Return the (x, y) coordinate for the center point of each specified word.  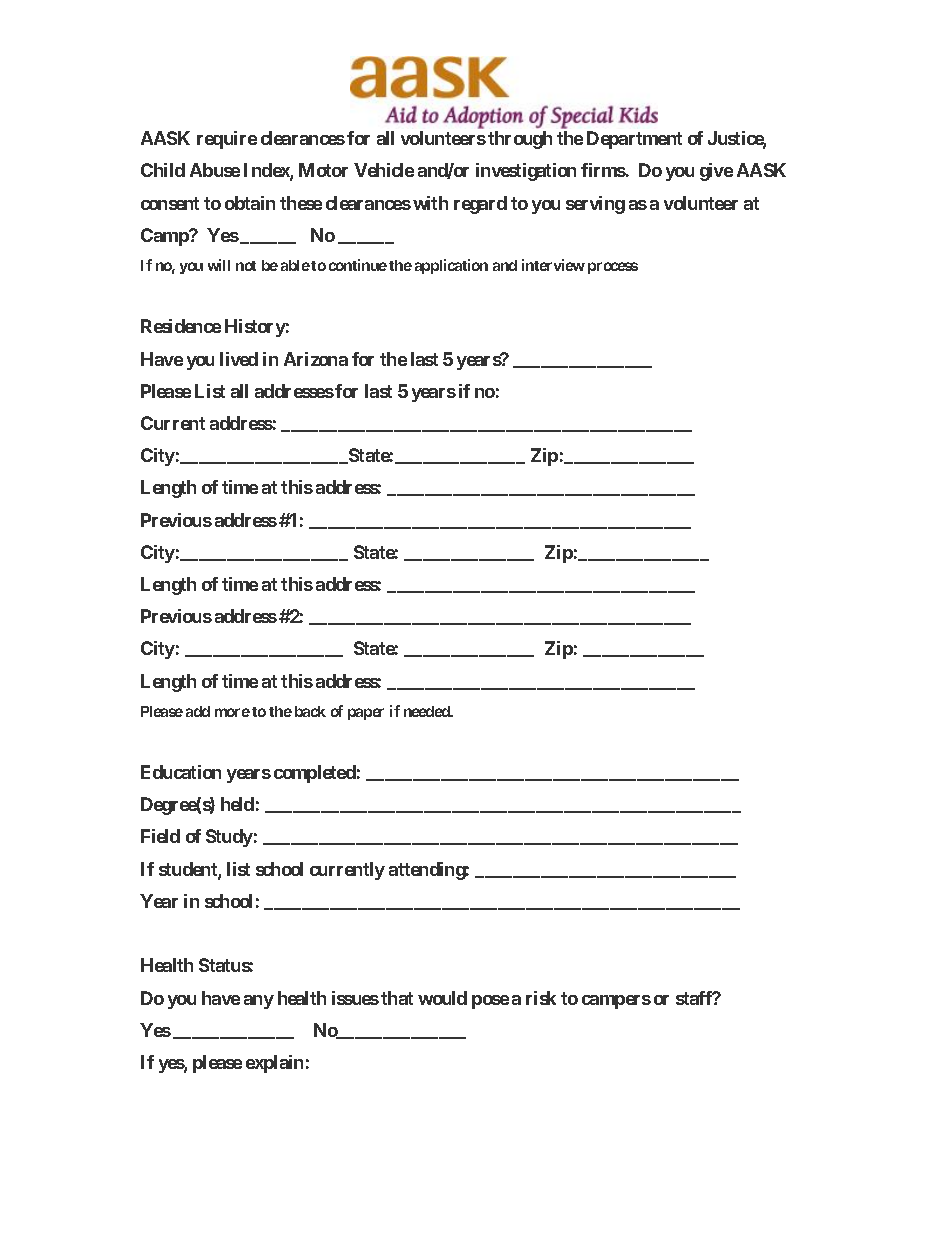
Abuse (215, 170)
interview (553, 265)
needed (428, 711)
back (310, 711)
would (442, 998)
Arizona (316, 359)
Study (229, 838)
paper (366, 714)
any (259, 1002)
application (451, 266)
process (613, 268)
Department (634, 140)
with (430, 203)
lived (239, 359)
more (232, 712)
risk (541, 998)
